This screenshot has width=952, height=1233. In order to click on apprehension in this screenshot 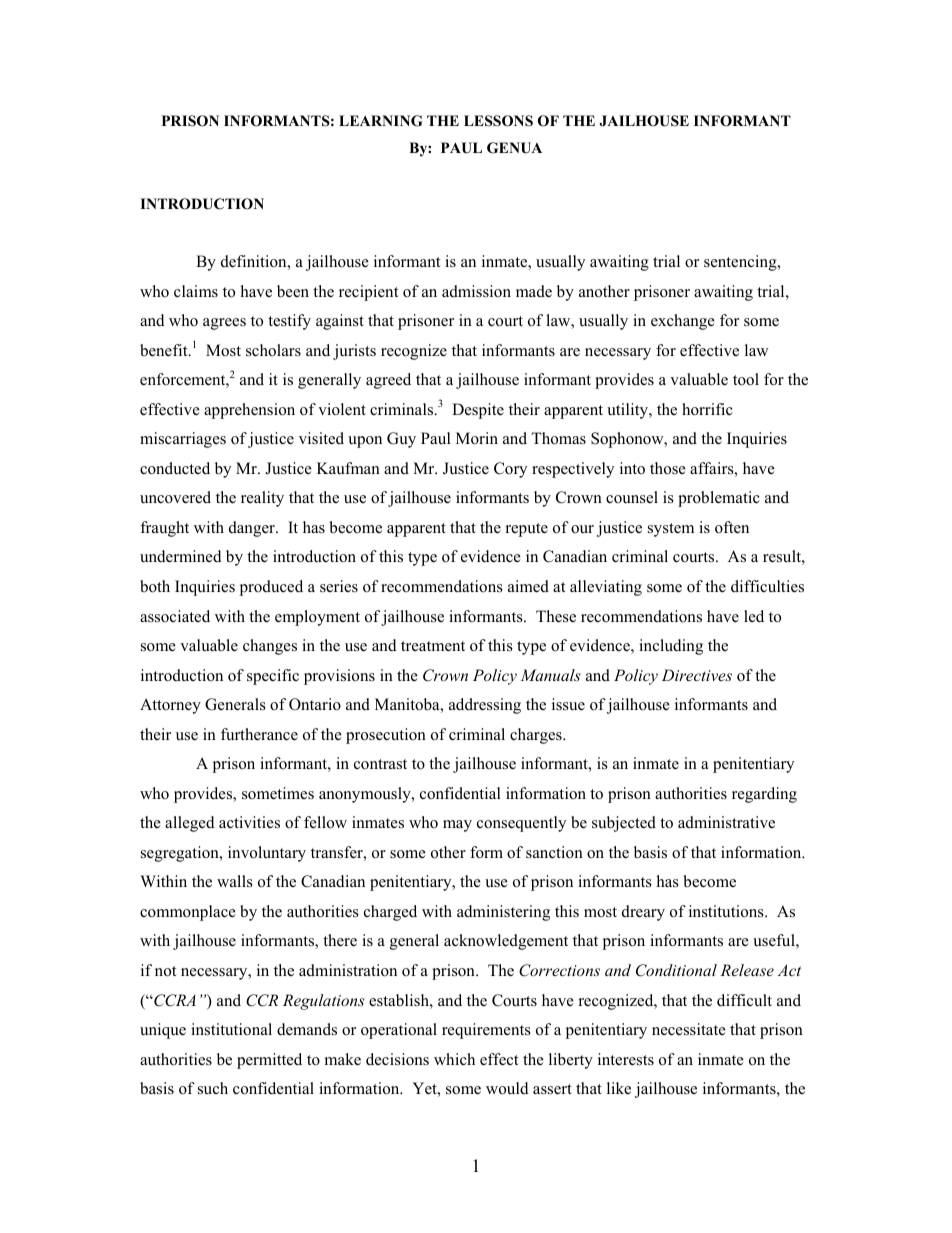, I will do `click(249, 411)`.
